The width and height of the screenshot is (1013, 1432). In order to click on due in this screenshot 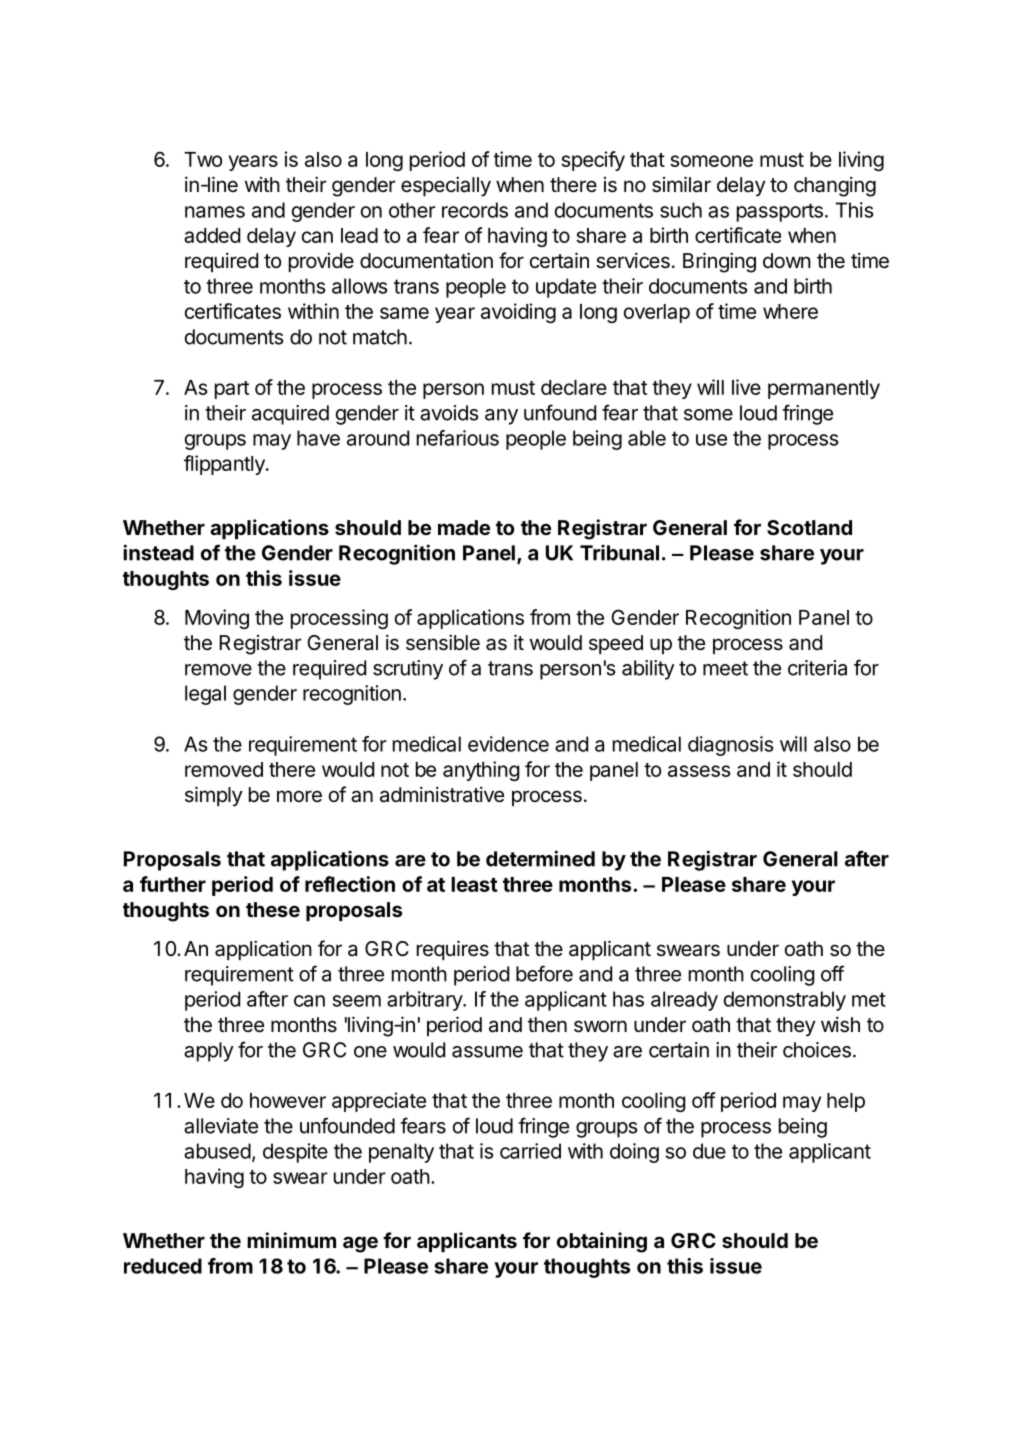, I will do `click(709, 1151)`.
